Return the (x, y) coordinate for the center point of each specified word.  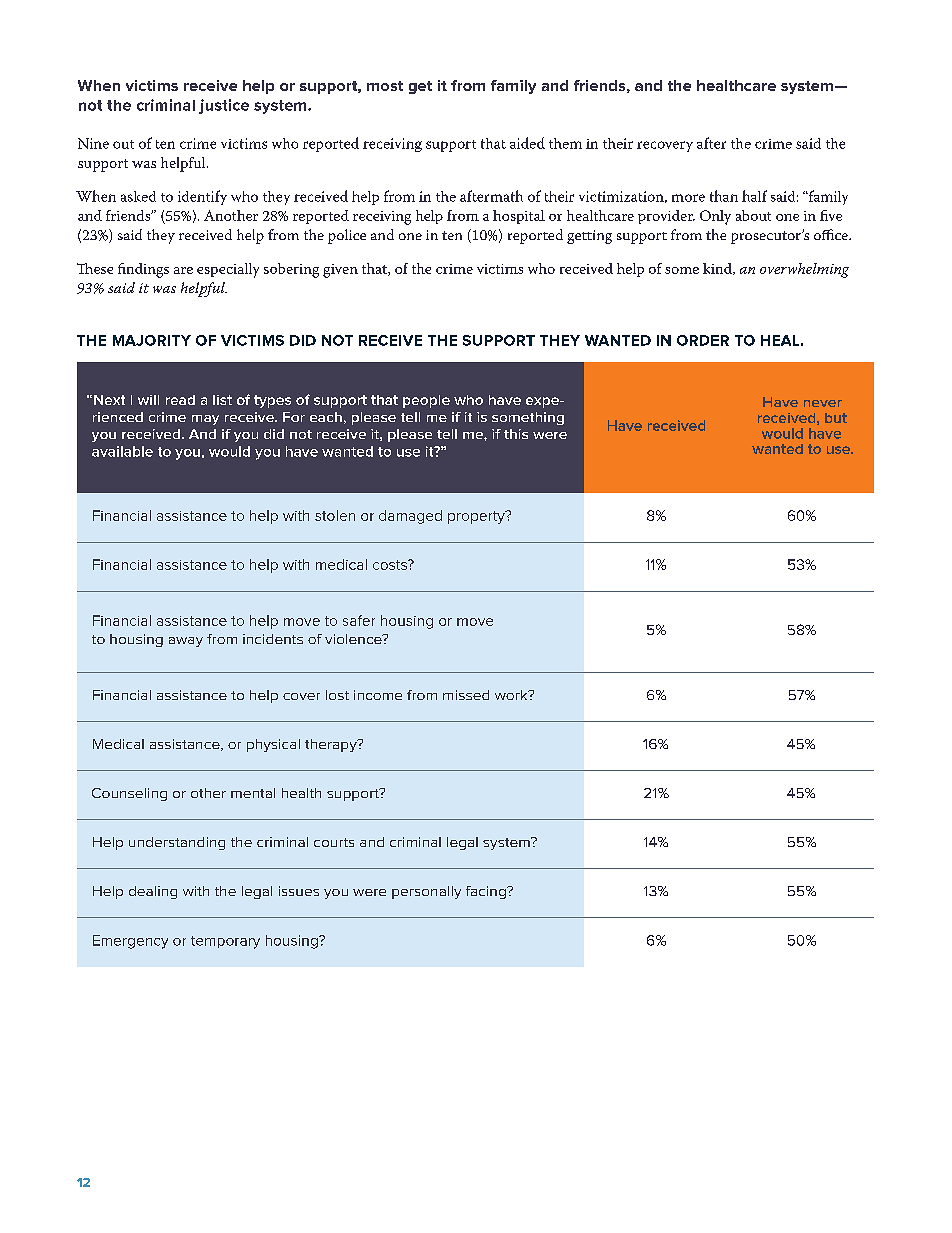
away (186, 642)
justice (224, 106)
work (512, 695)
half (754, 196)
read (180, 400)
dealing (153, 892)
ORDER (703, 340)
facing (487, 892)
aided (527, 143)
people (426, 401)
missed (466, 695)
